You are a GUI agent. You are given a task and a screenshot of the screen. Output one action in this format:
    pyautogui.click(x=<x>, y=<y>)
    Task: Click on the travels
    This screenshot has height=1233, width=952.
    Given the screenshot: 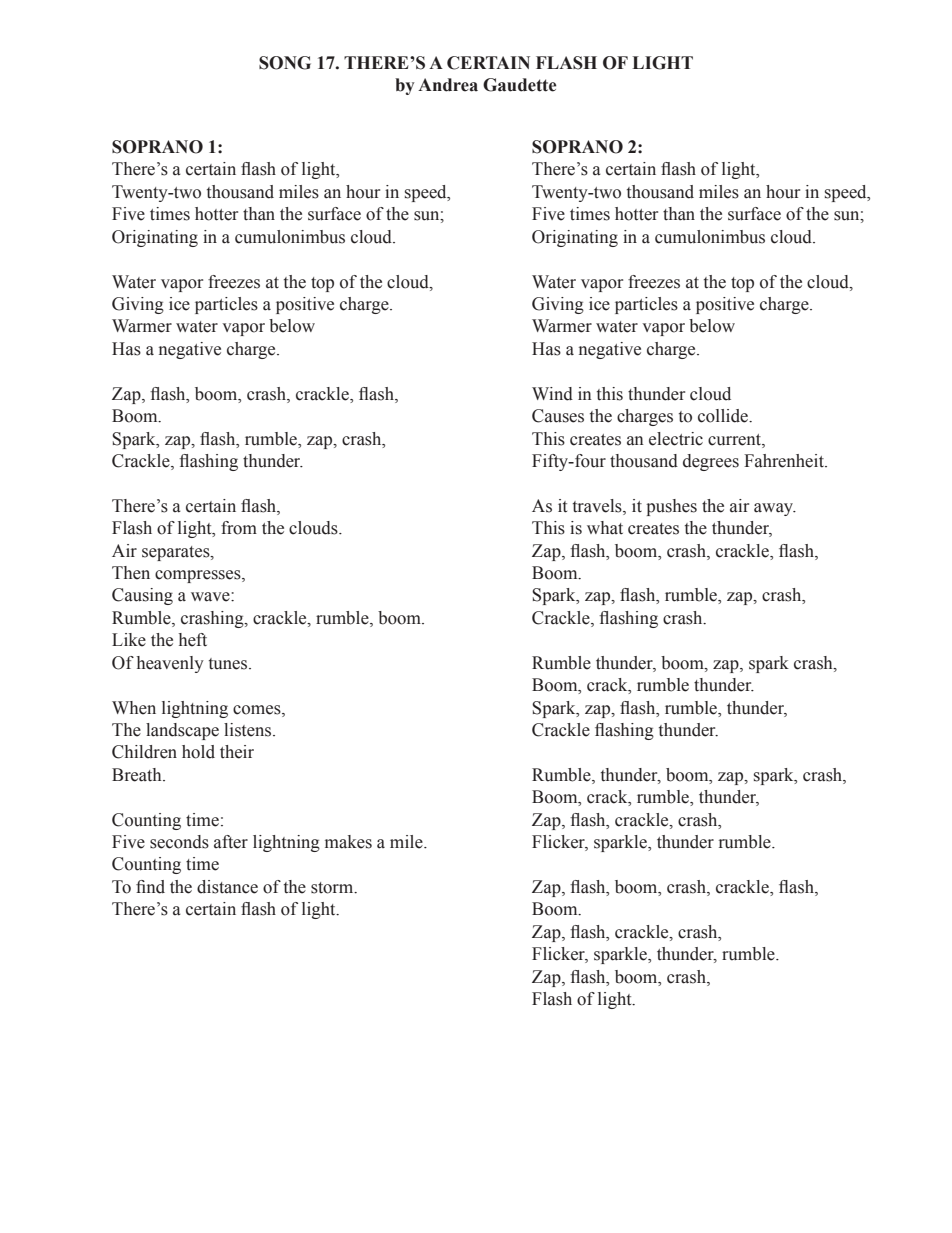 What is the action you would take?
    pyautogui.click(x=598, y=506)
